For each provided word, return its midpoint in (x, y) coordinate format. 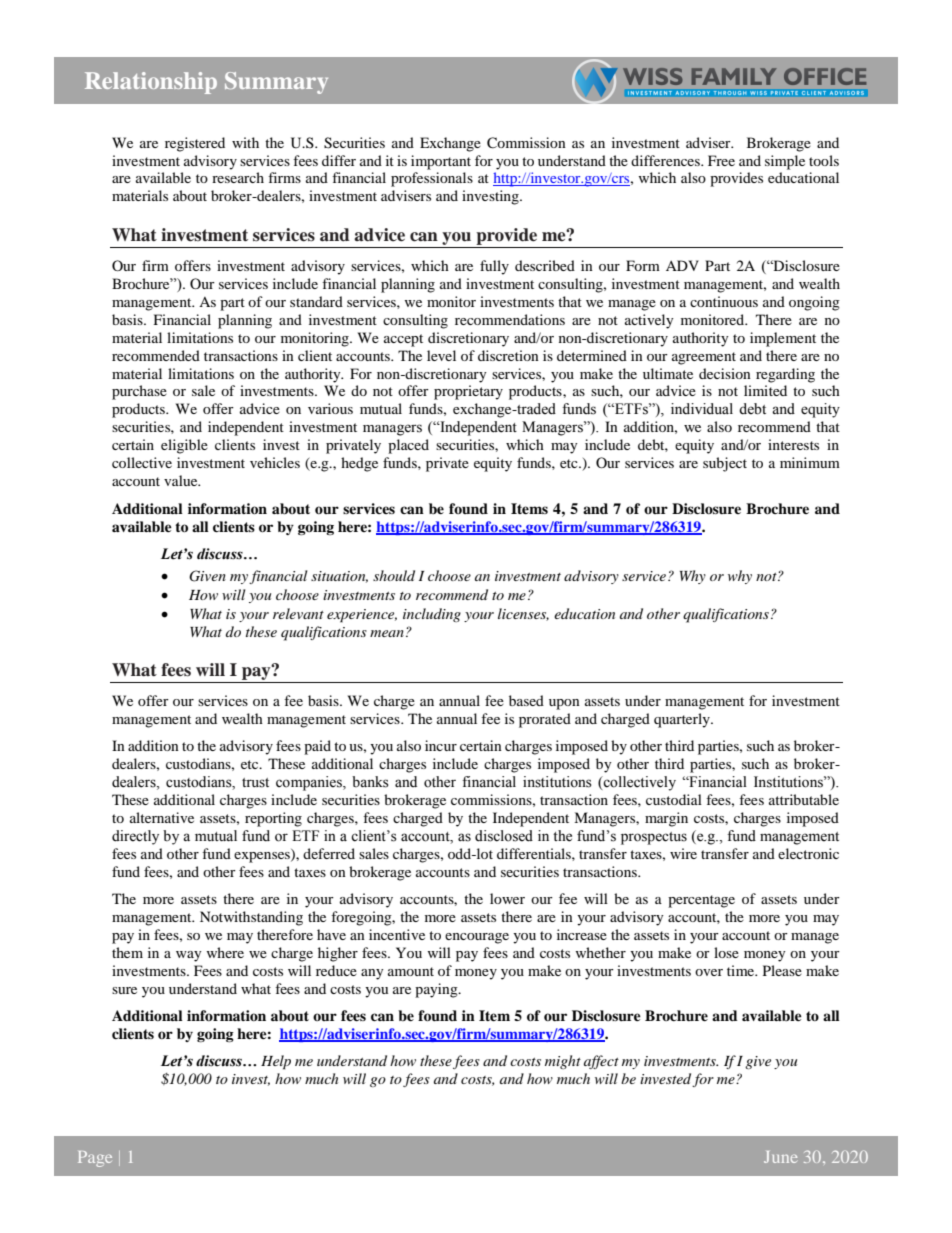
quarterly (683, 720)
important (441, 162)
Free (721, 160)
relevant (298, 613)
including (432, 615)
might (563, 1062)
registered (195, 144)
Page (95, 1159)
